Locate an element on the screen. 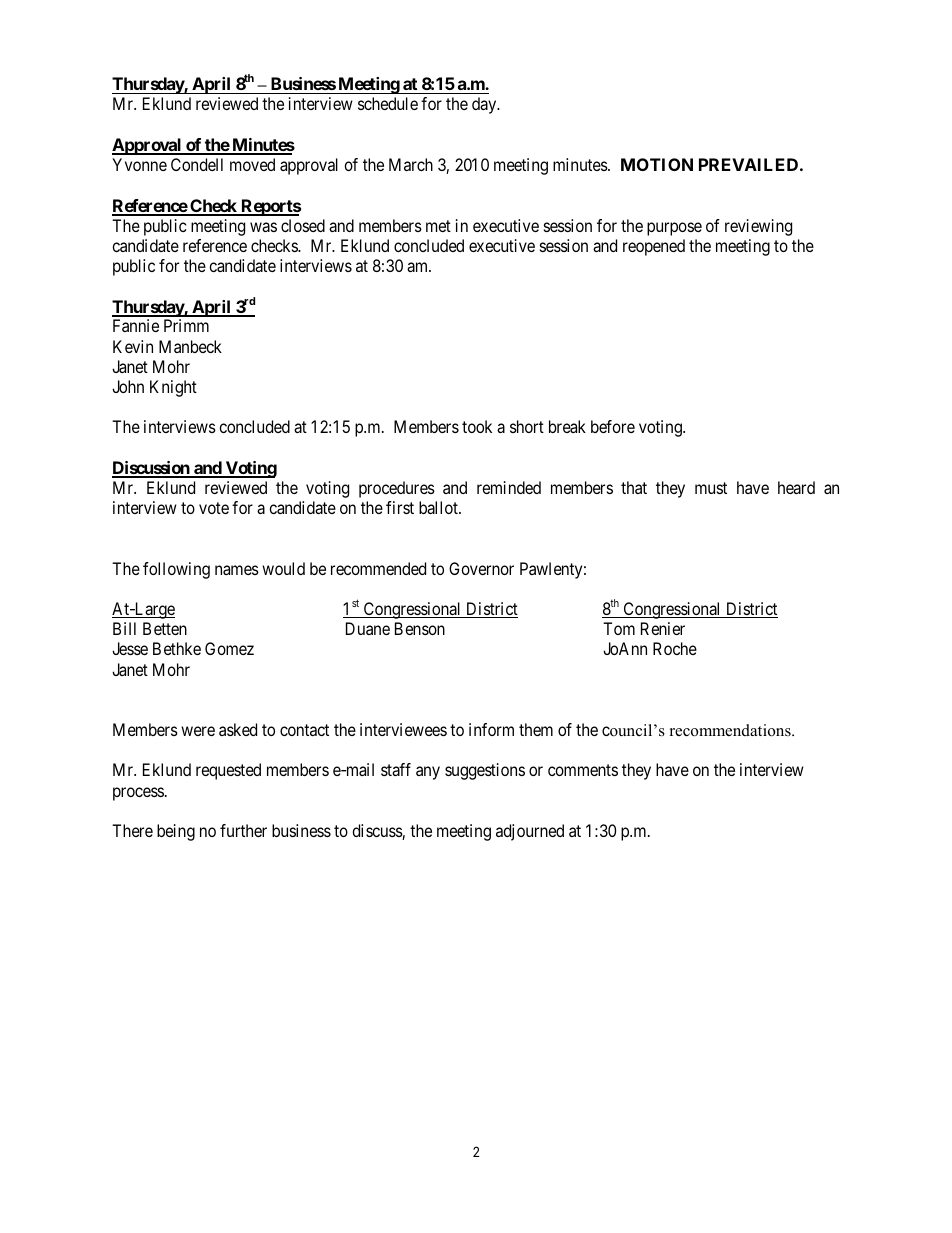  reminded is located at coordinates (509, 487).
